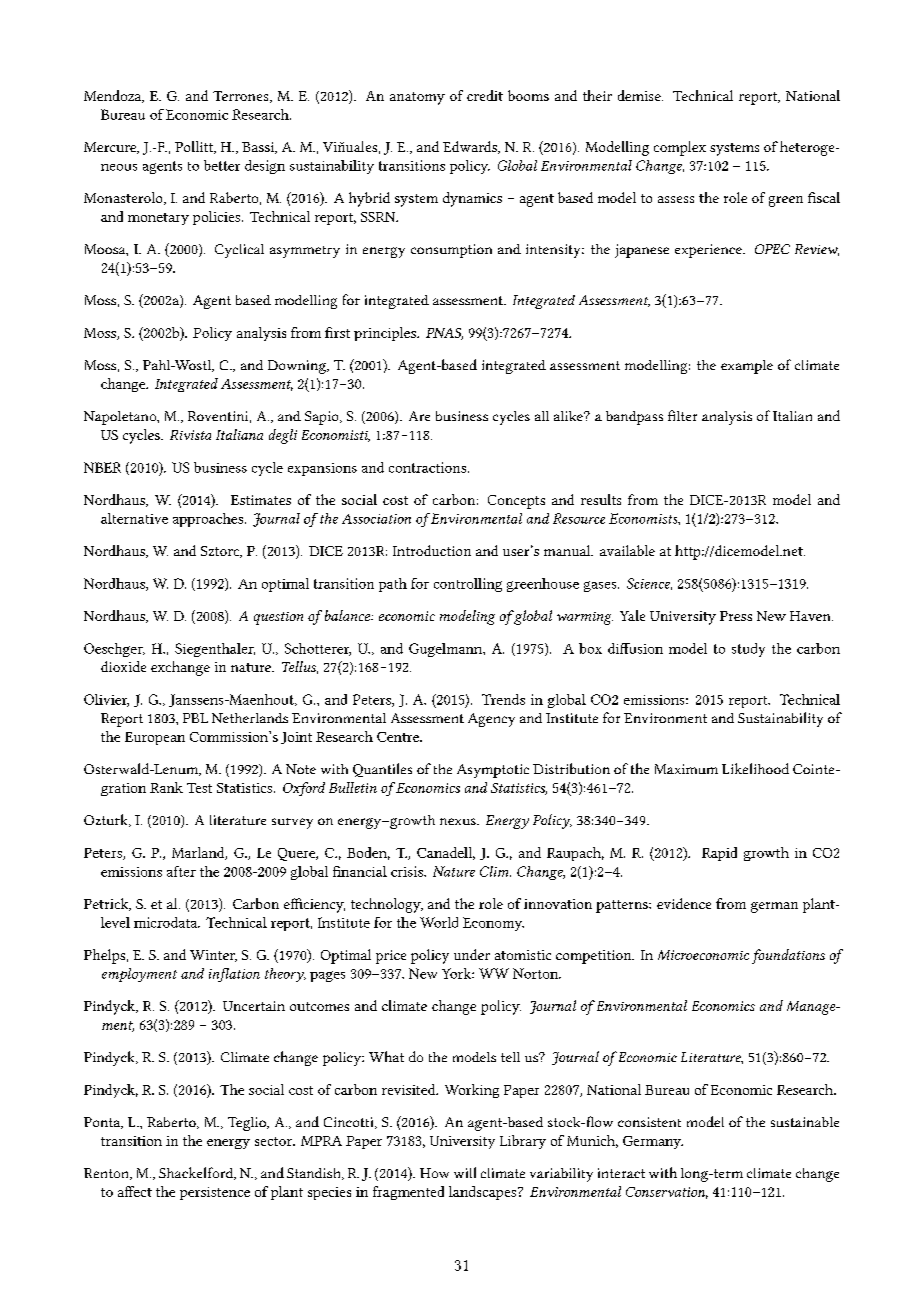  Describe the element at coordinates (215, 1193) in the screenshot. I see `persistence` at that location.
